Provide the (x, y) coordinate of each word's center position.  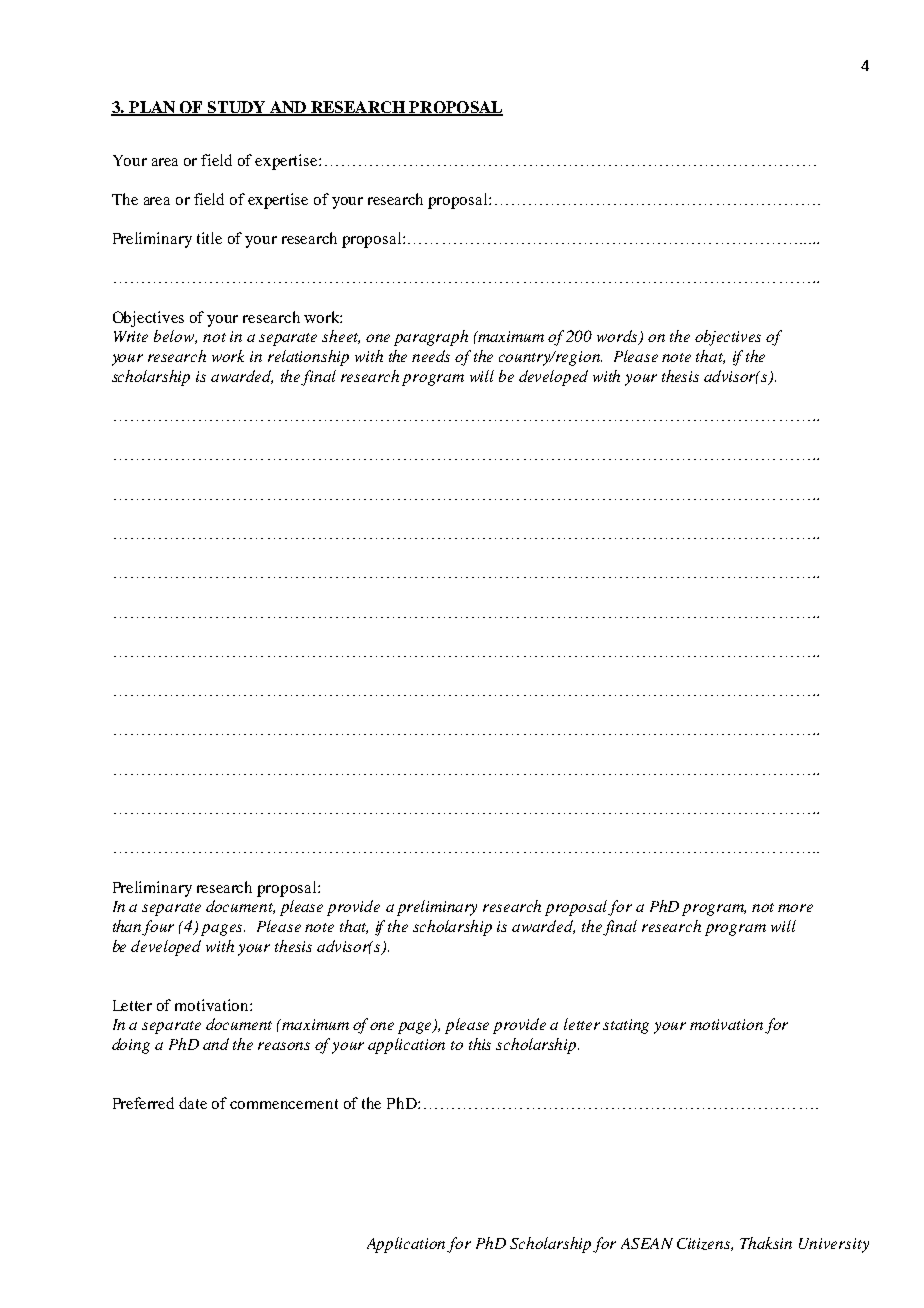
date (193, 1103)
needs (431, 356)
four (158, 928)
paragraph (431, 338)
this (480, 1044)
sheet (341, 337)
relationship (308, 358)
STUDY (237, 108)
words (618, 337)
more (795, 908)
